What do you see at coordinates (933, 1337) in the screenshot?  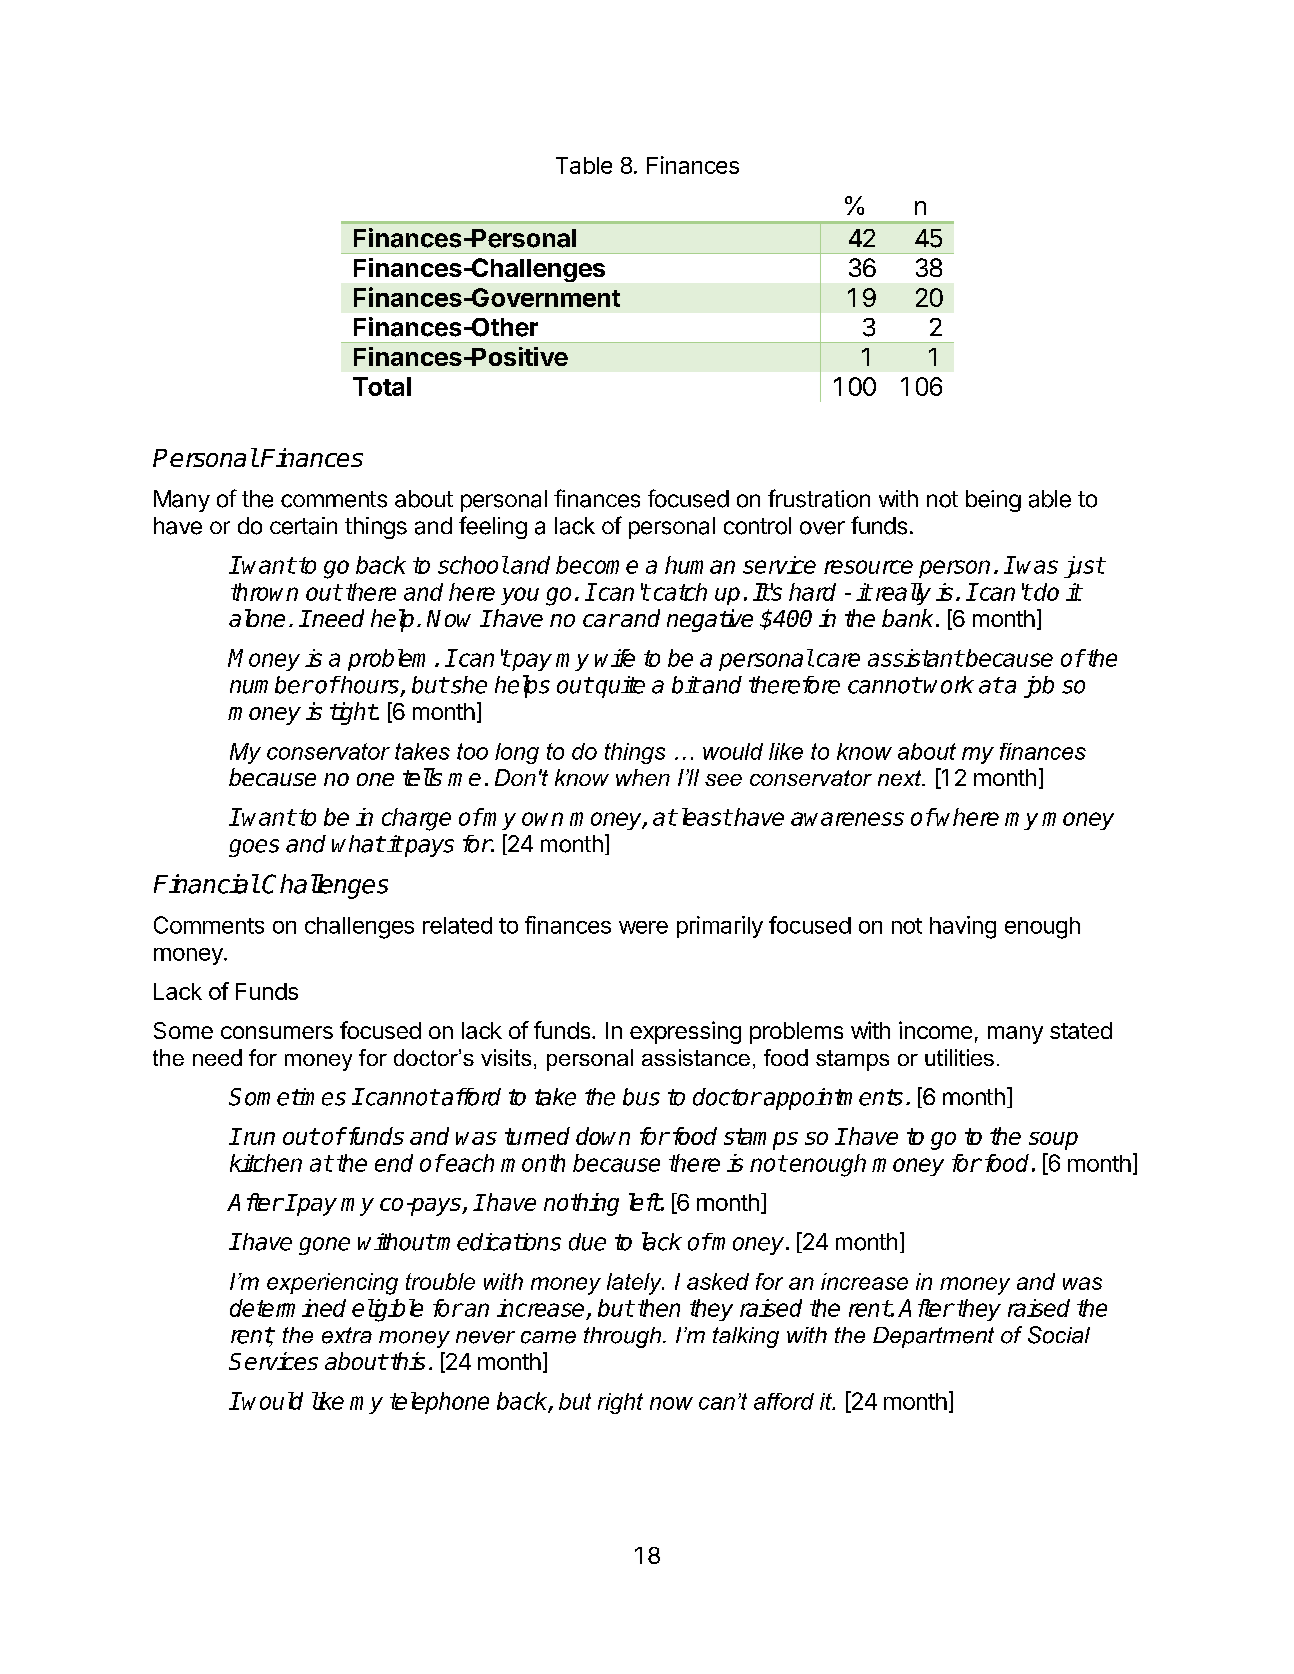 I see `Department` at bounding box center [933, 1337].
